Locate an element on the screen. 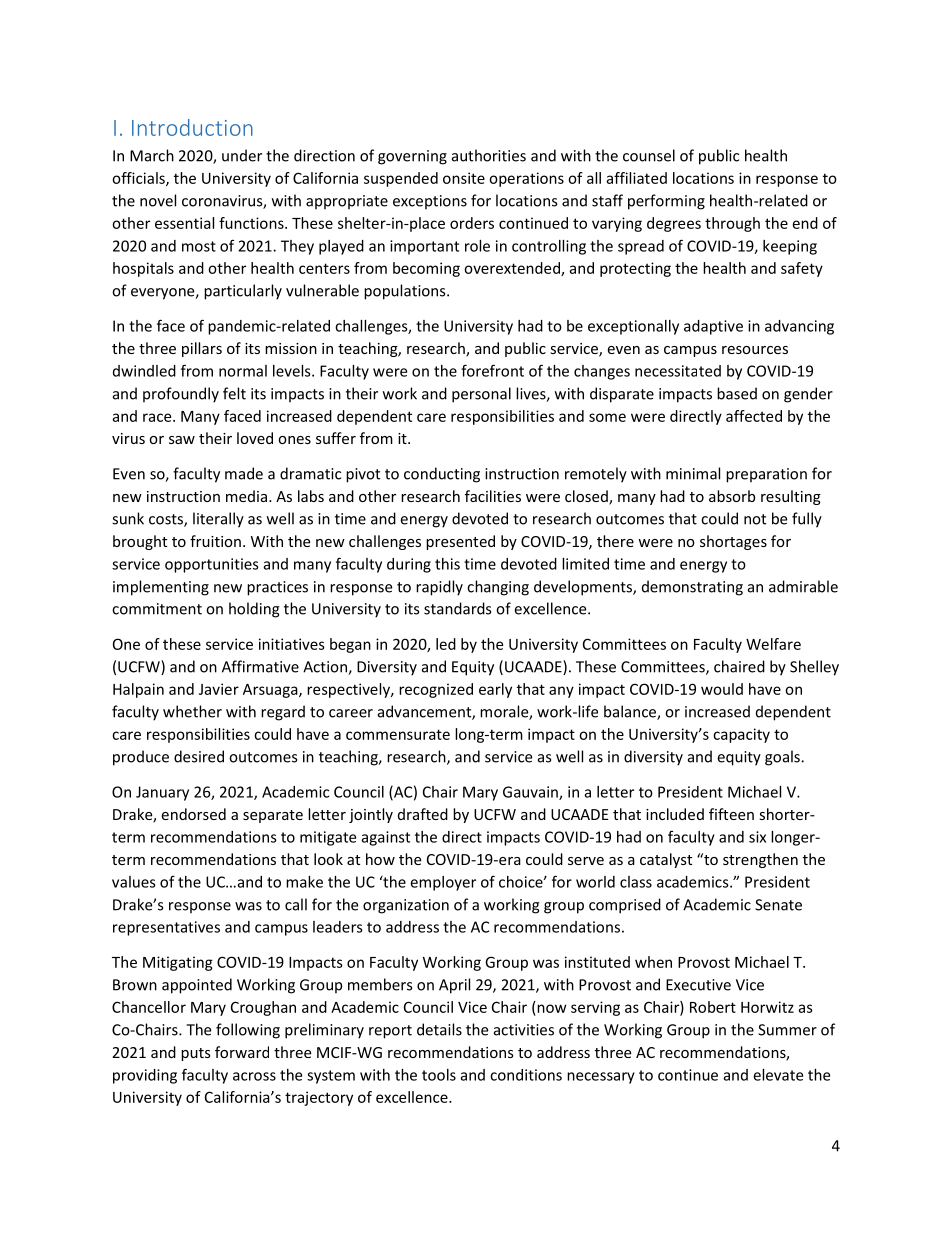 The width and height of the screenshot is (952, 1233). tools is located at coordinates (439, 1075).
